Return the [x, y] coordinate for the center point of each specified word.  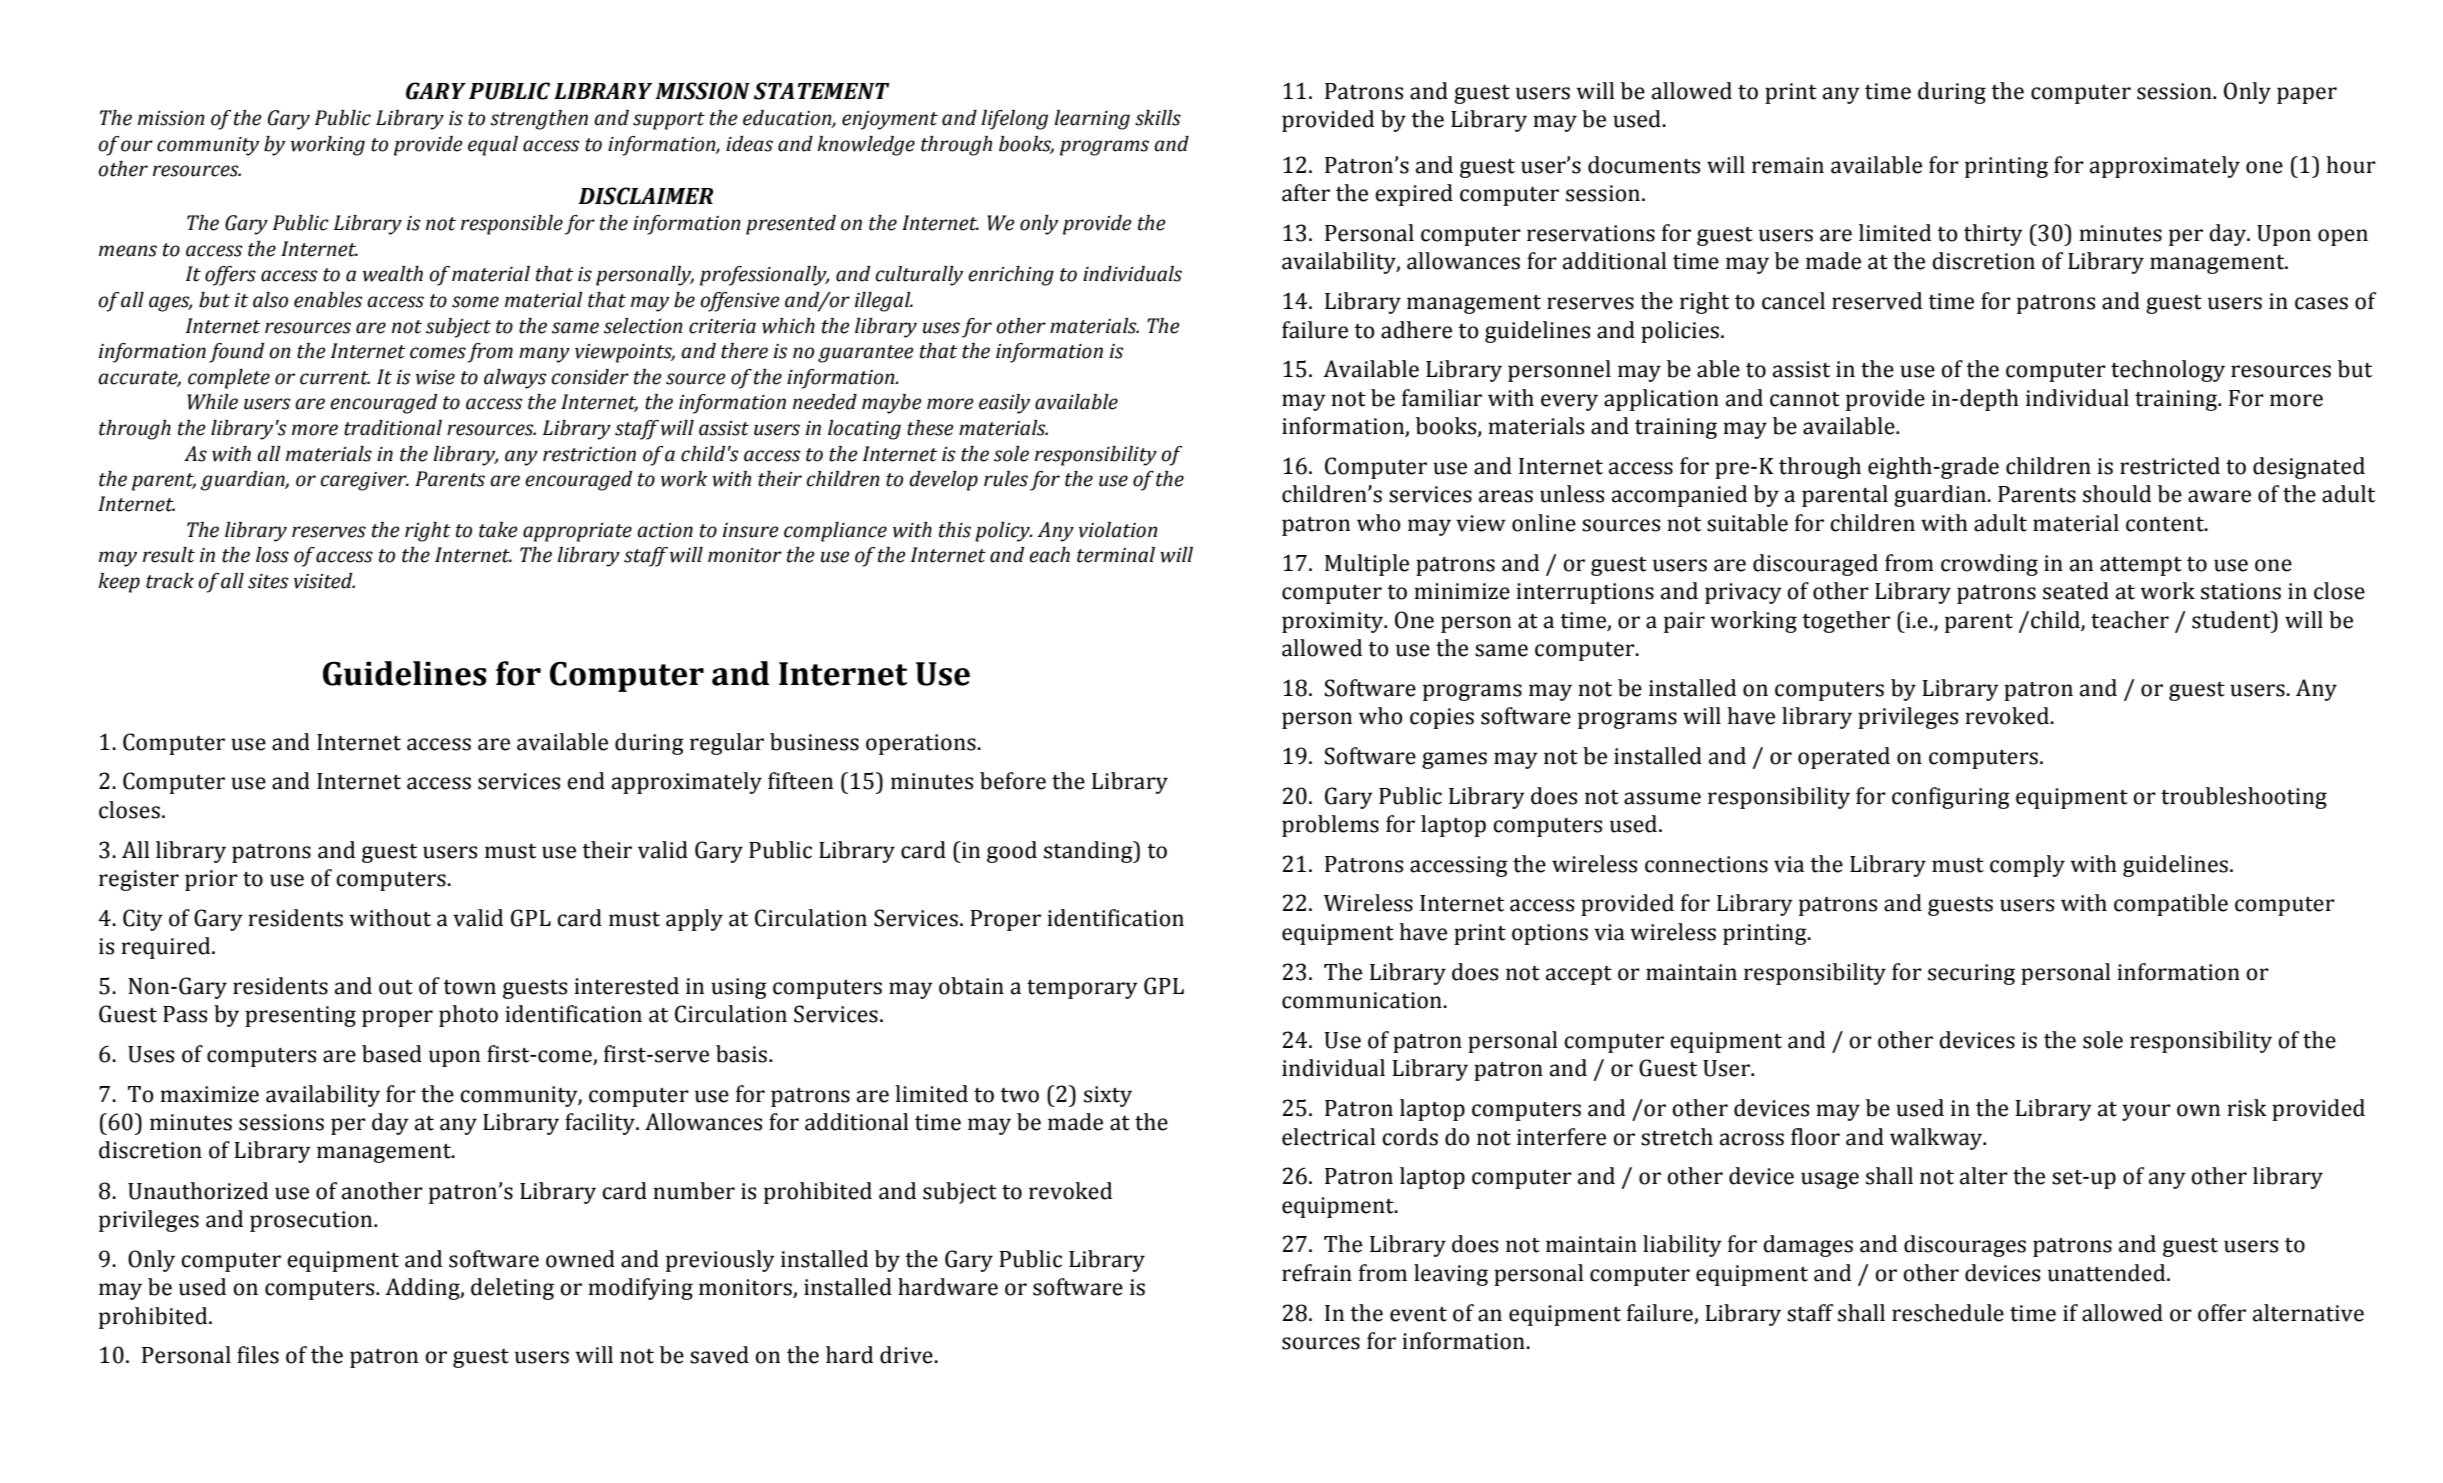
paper [2307, 95]
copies [1442, 718]
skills [1158, 118]
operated [1844, 758]
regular [727, 744]
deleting [512, 1289]
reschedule [1948, 1313]
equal [493, 146]
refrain [1317, 1273]
